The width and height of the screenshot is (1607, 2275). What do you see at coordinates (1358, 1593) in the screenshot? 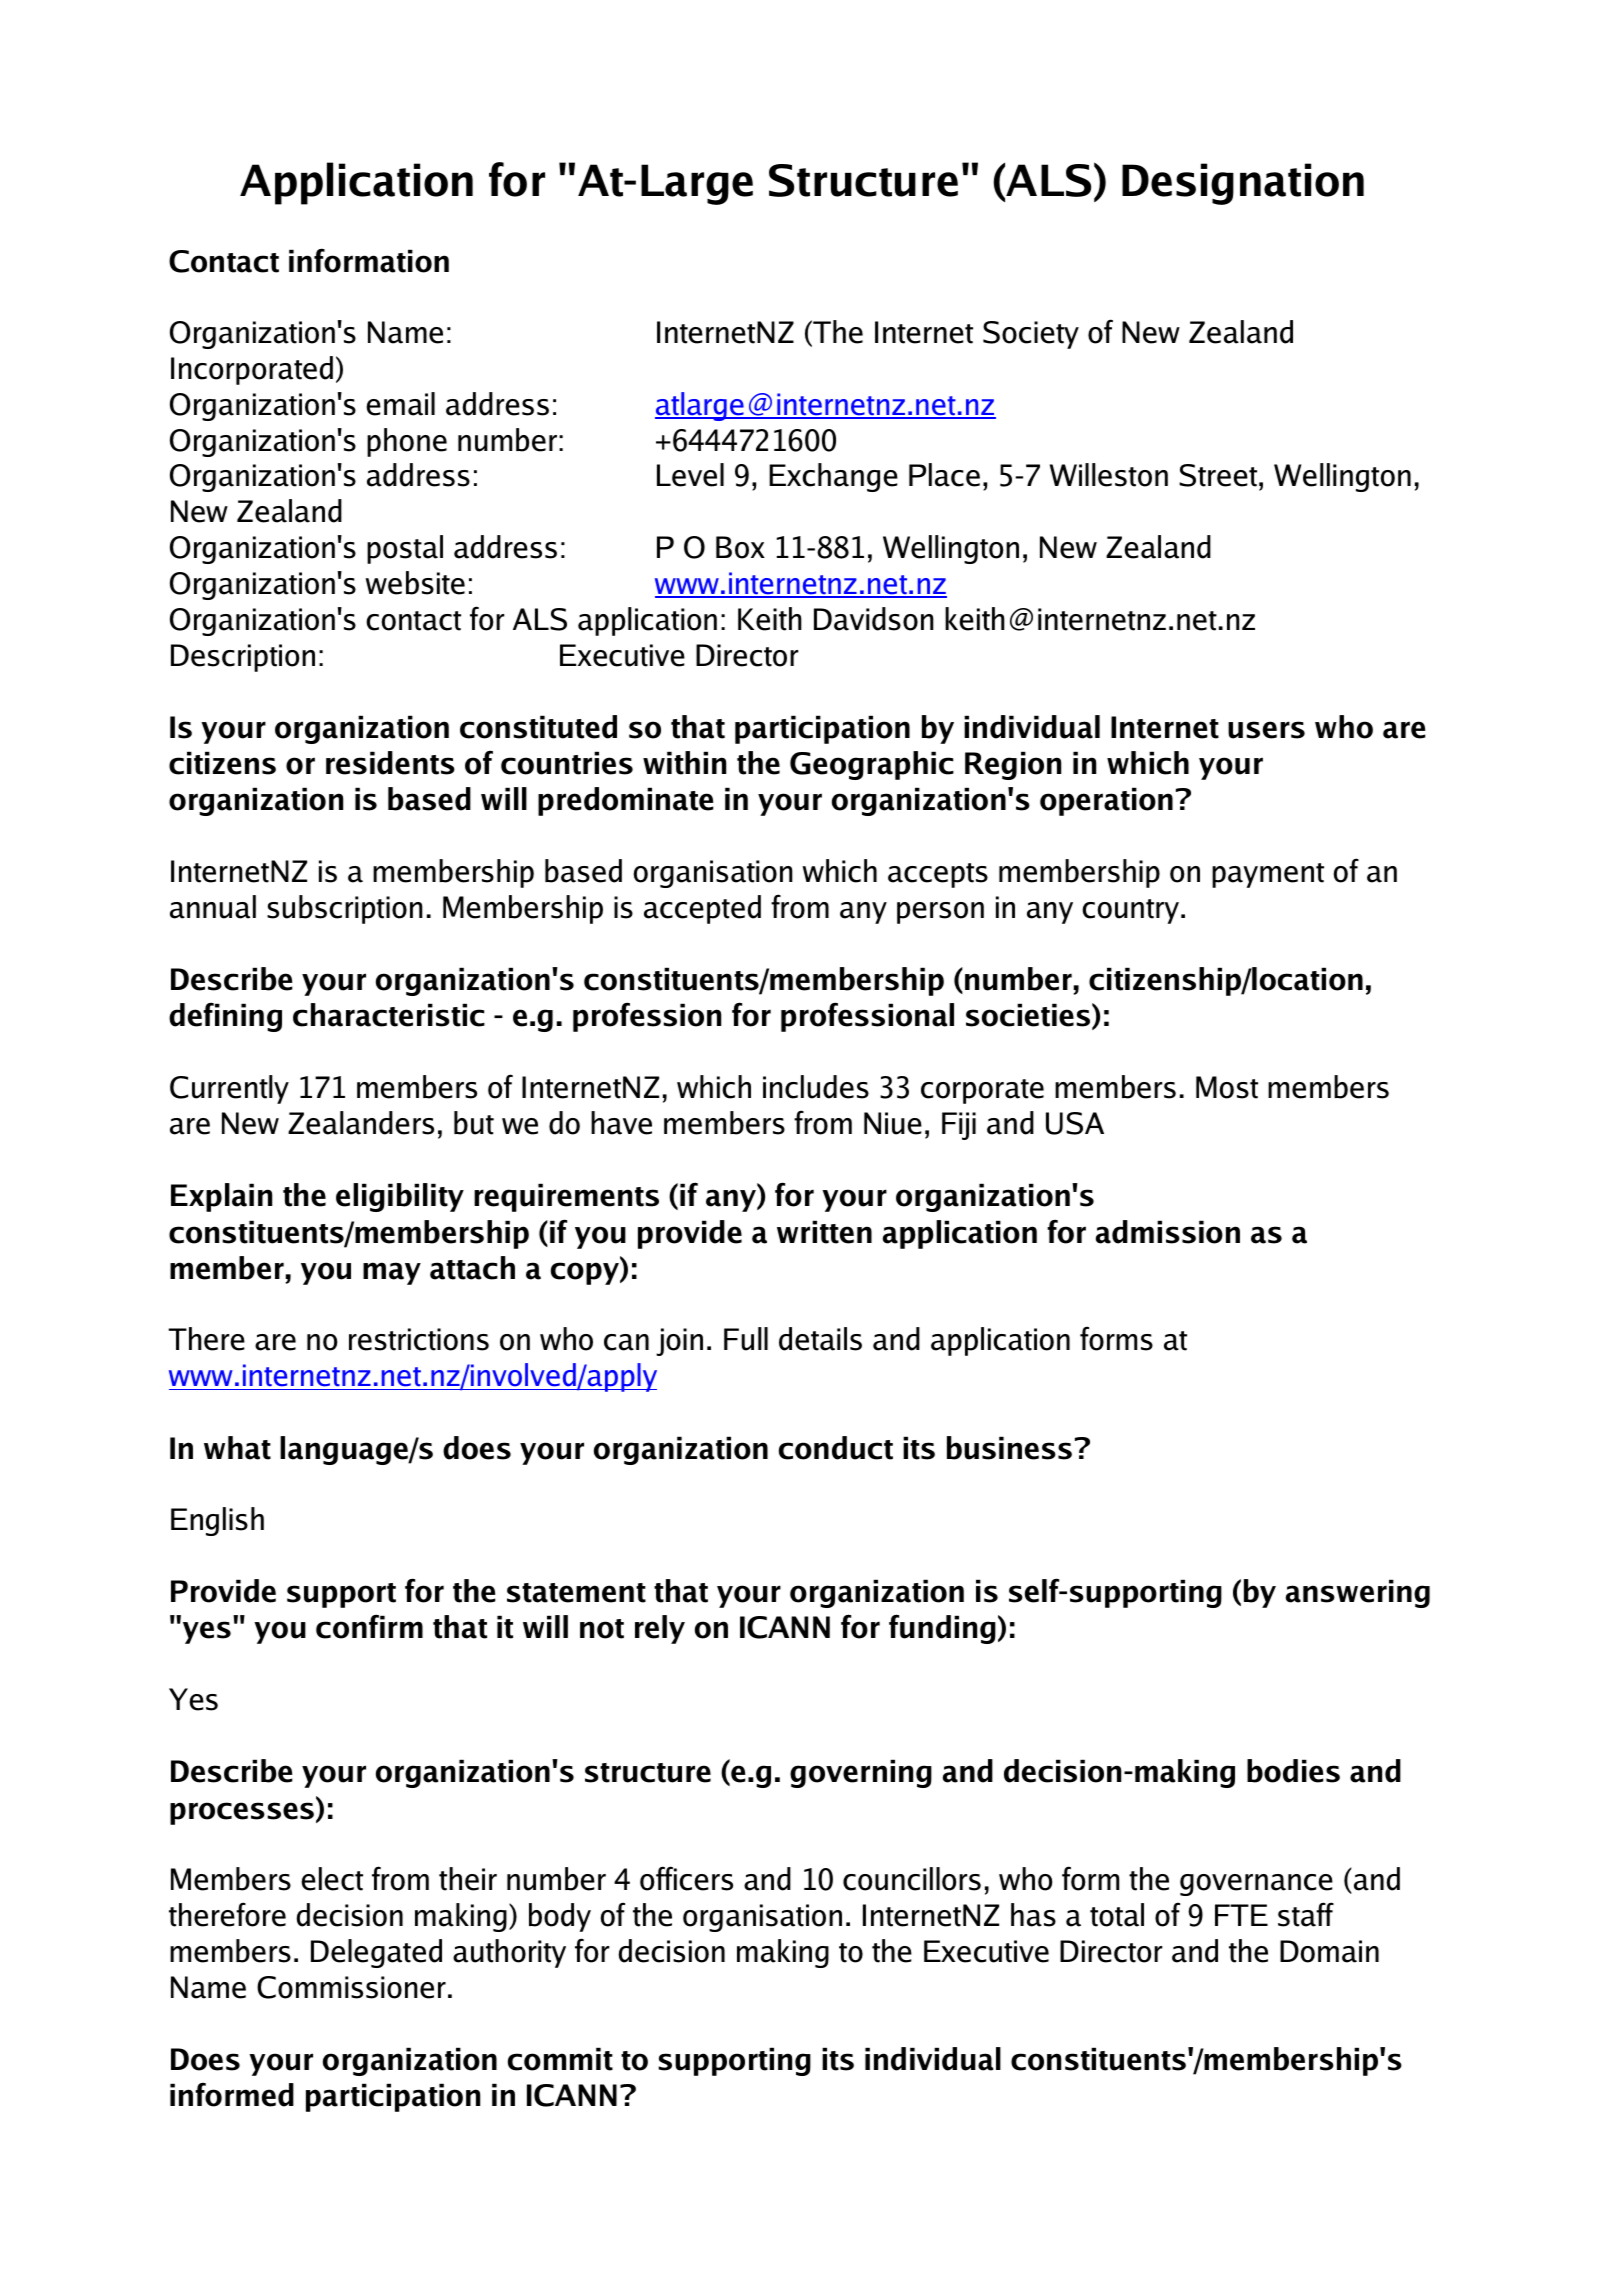
I see `answering` at bounding box center [1358, 1593].
